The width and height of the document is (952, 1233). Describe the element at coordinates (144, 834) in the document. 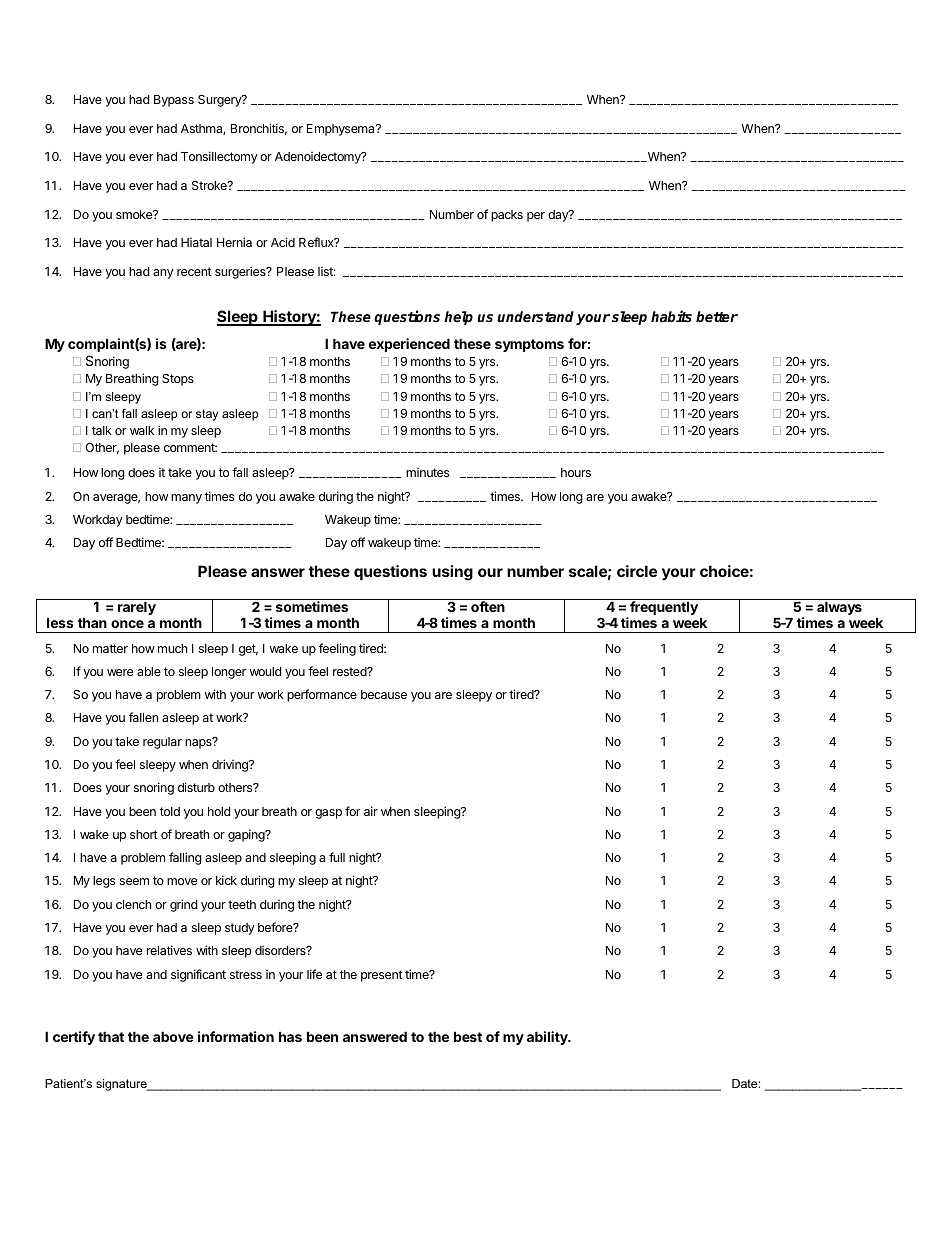

I see `short` at that location.
